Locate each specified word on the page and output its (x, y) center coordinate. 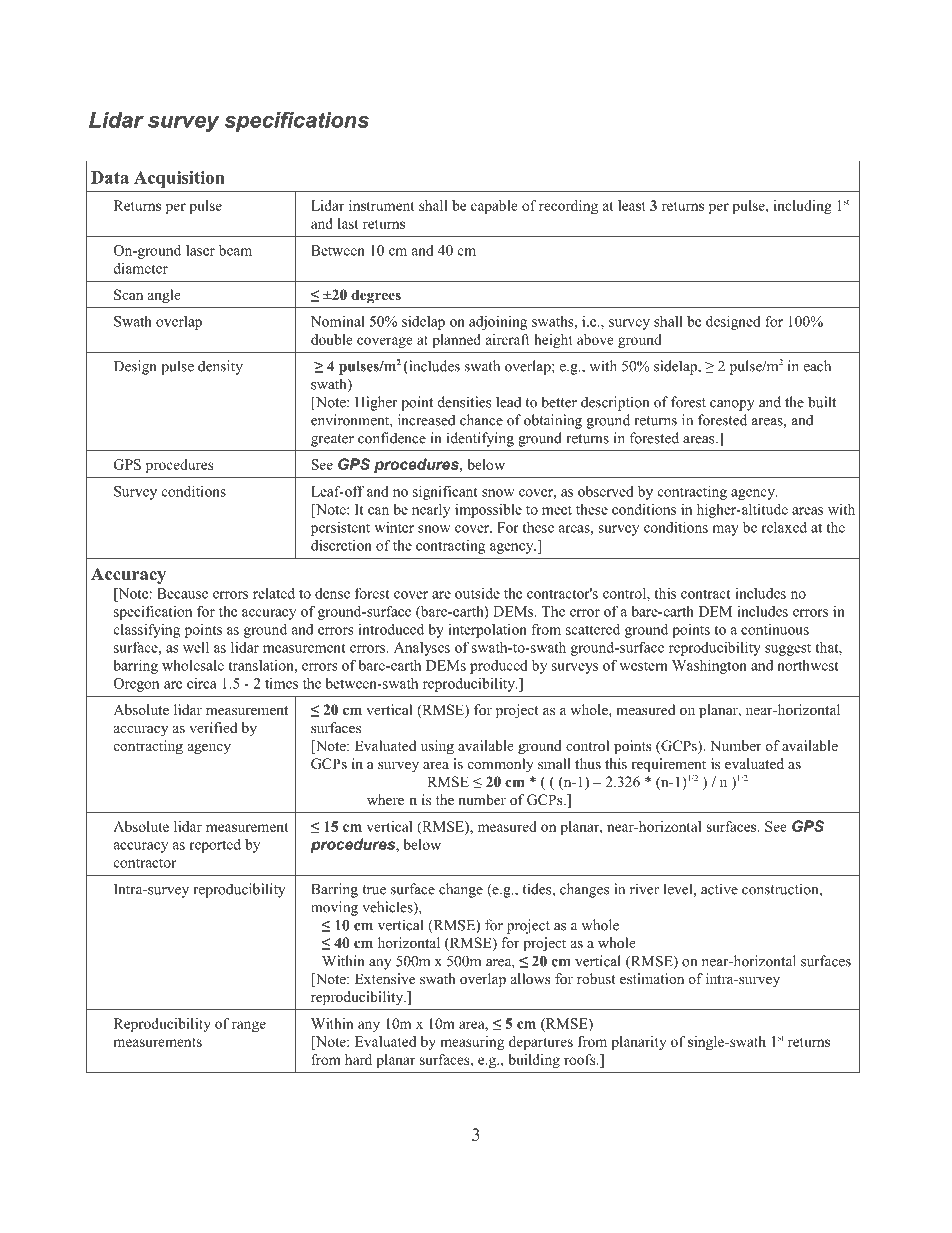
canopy (732, 405)
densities (465, 402)
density (220, 367)
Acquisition (179, 179)
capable (494, 207)
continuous (775, 629)
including (803, 207)
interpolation (487, 631)
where (385, 799)
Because (182, 593)
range (249, 1026)
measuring (472, 1043)
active (719, 889)
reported (215, 845)
